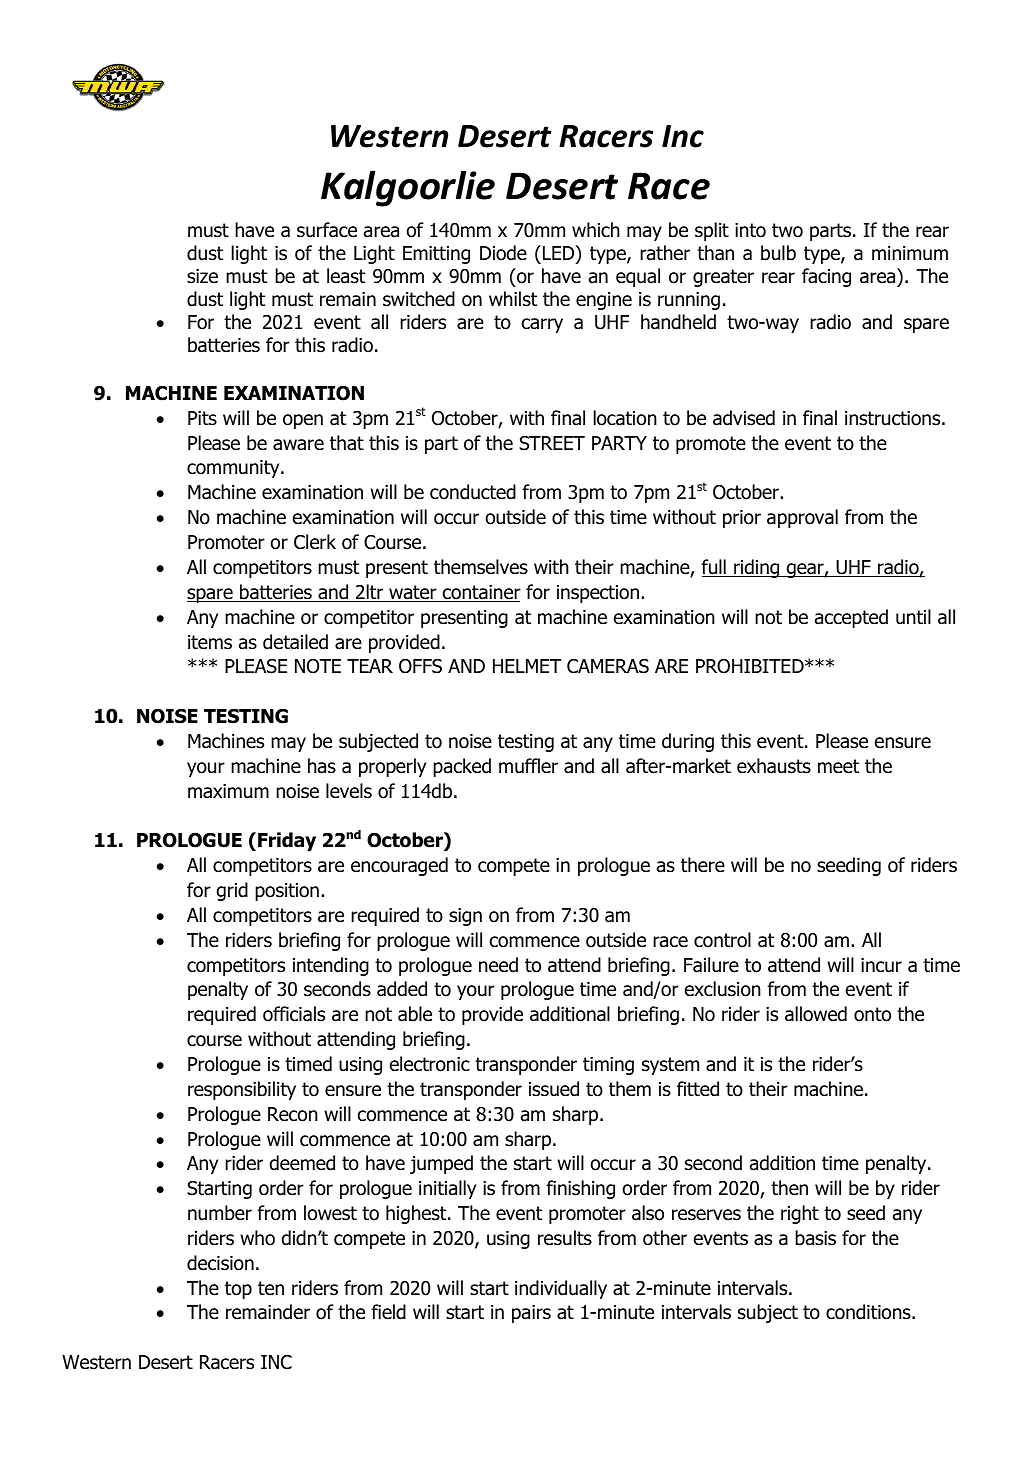 This page has height=1458, width=1031. I want to click on top, so click(238, 1290).
